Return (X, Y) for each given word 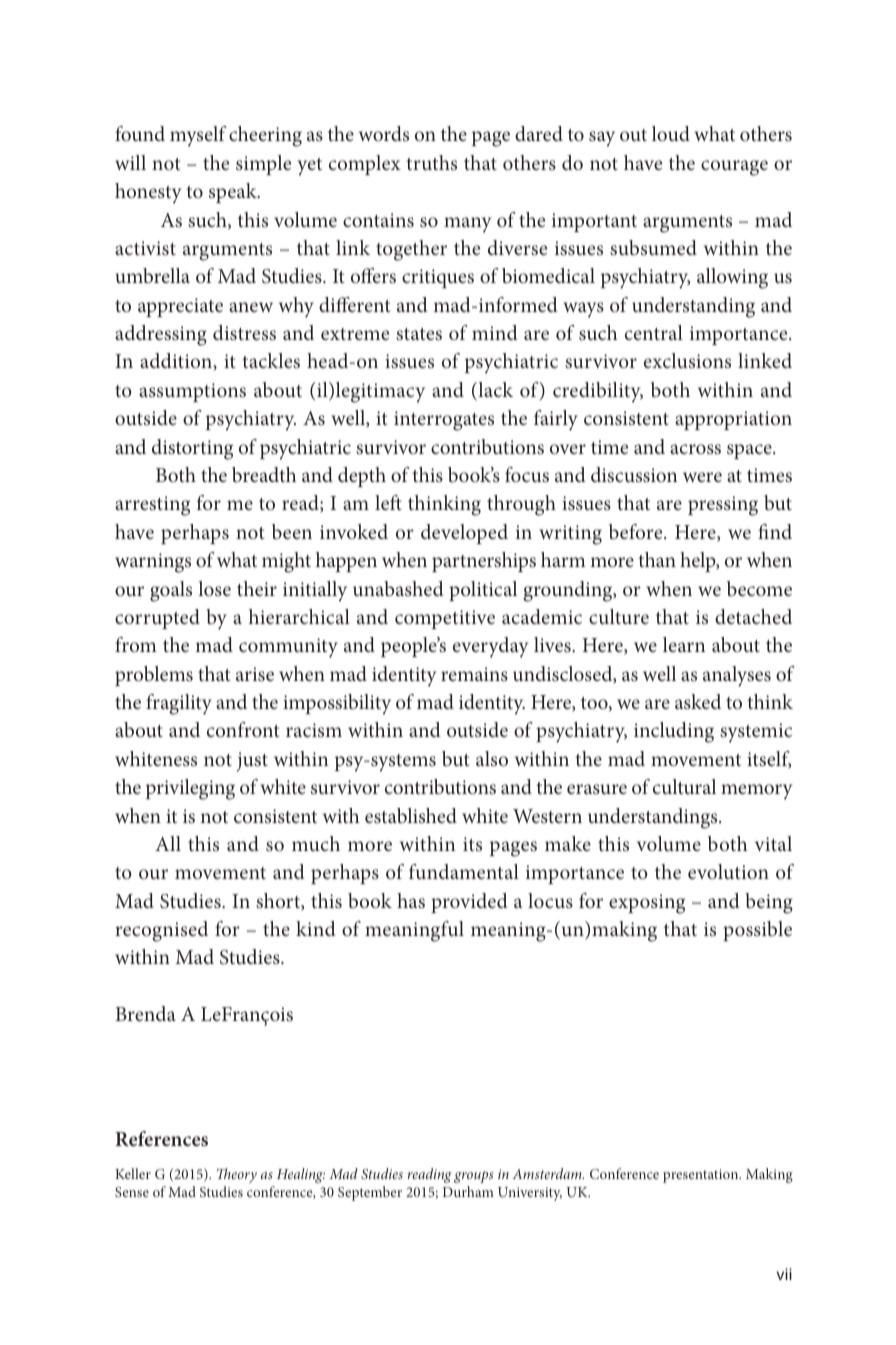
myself (198, 136)
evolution (728, 871)
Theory (237, 1175)
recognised (161, 931)
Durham (468, 1191)
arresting (152, 506)
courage (734, 168)
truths (431, 162)
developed (464, 534)
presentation (702, 1176)
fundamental (464, 871)
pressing (723, 506)
